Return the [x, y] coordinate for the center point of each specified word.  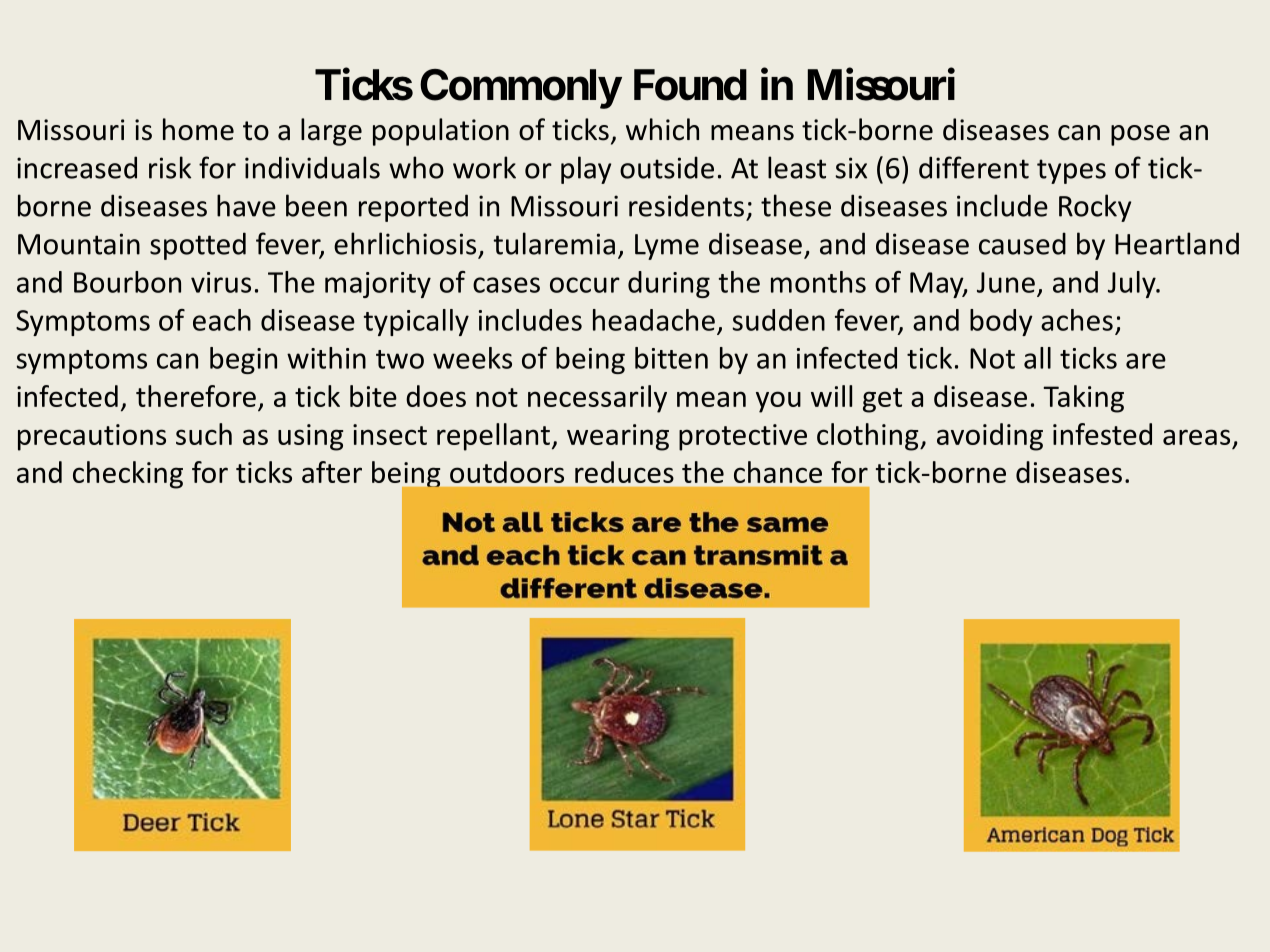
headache [654, 320]
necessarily [597, 399]
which [662, 129]
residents [686, 205]
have [246, 205]
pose [1140, 135]
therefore [196, 396]
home [198, 129]
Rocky [1095, 208]
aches [1077, 320]
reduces [624, 472]
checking [128, 475]
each [222, 320]
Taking [1083, 399]
